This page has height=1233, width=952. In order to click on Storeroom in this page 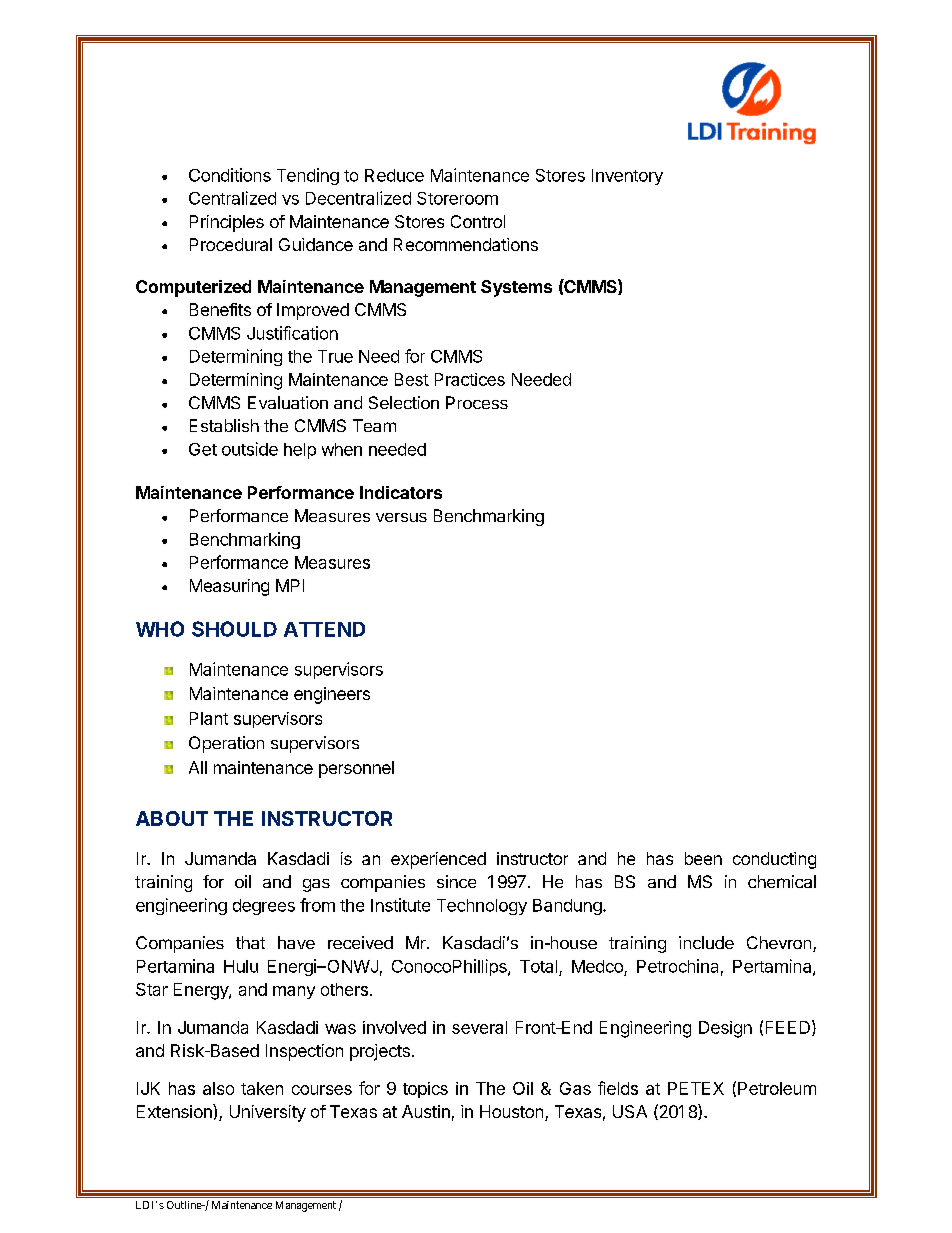, I will do `click(457, 198)`.
